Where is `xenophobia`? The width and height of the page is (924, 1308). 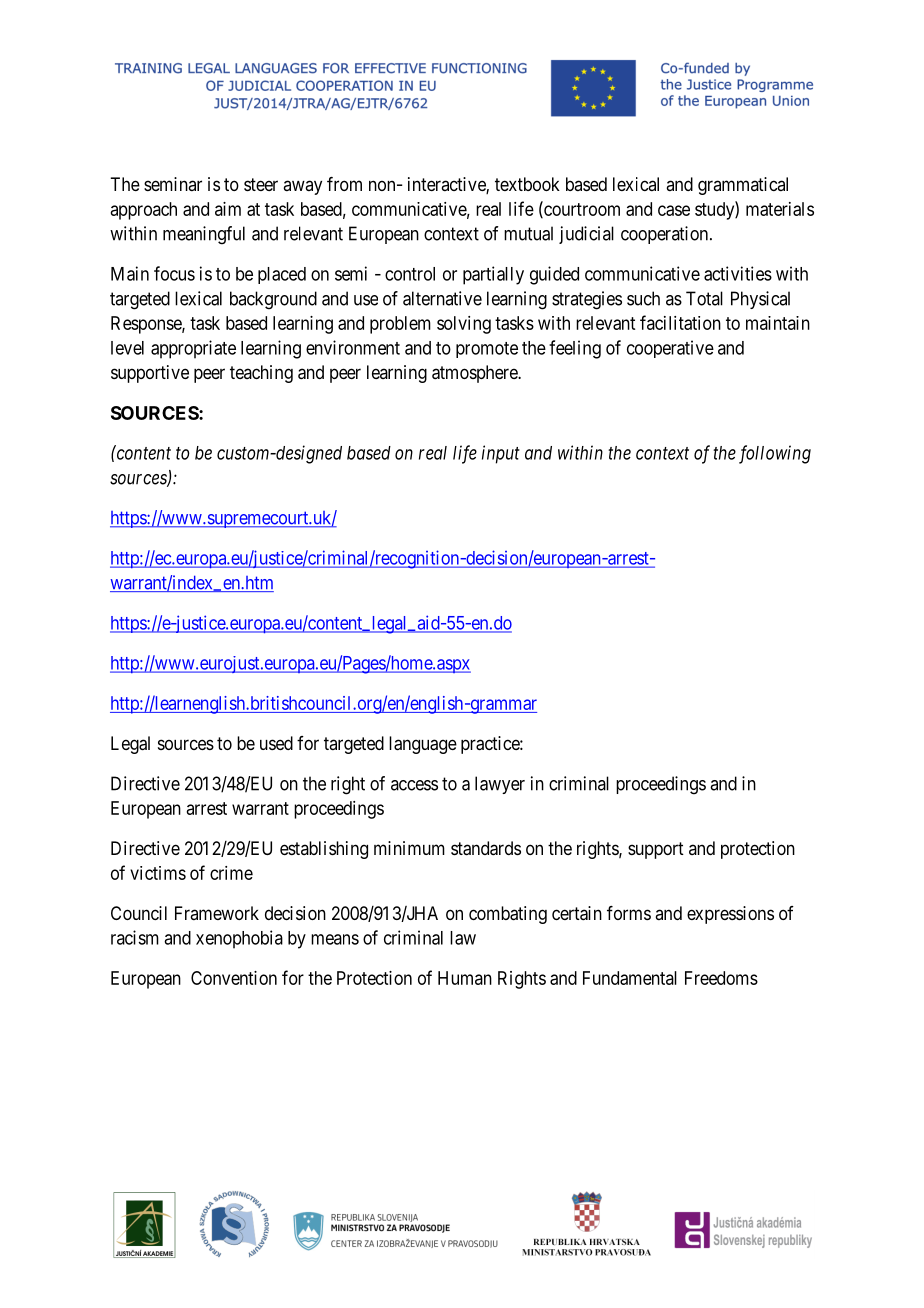
xenophobia is located at coordinates (239, 939).
